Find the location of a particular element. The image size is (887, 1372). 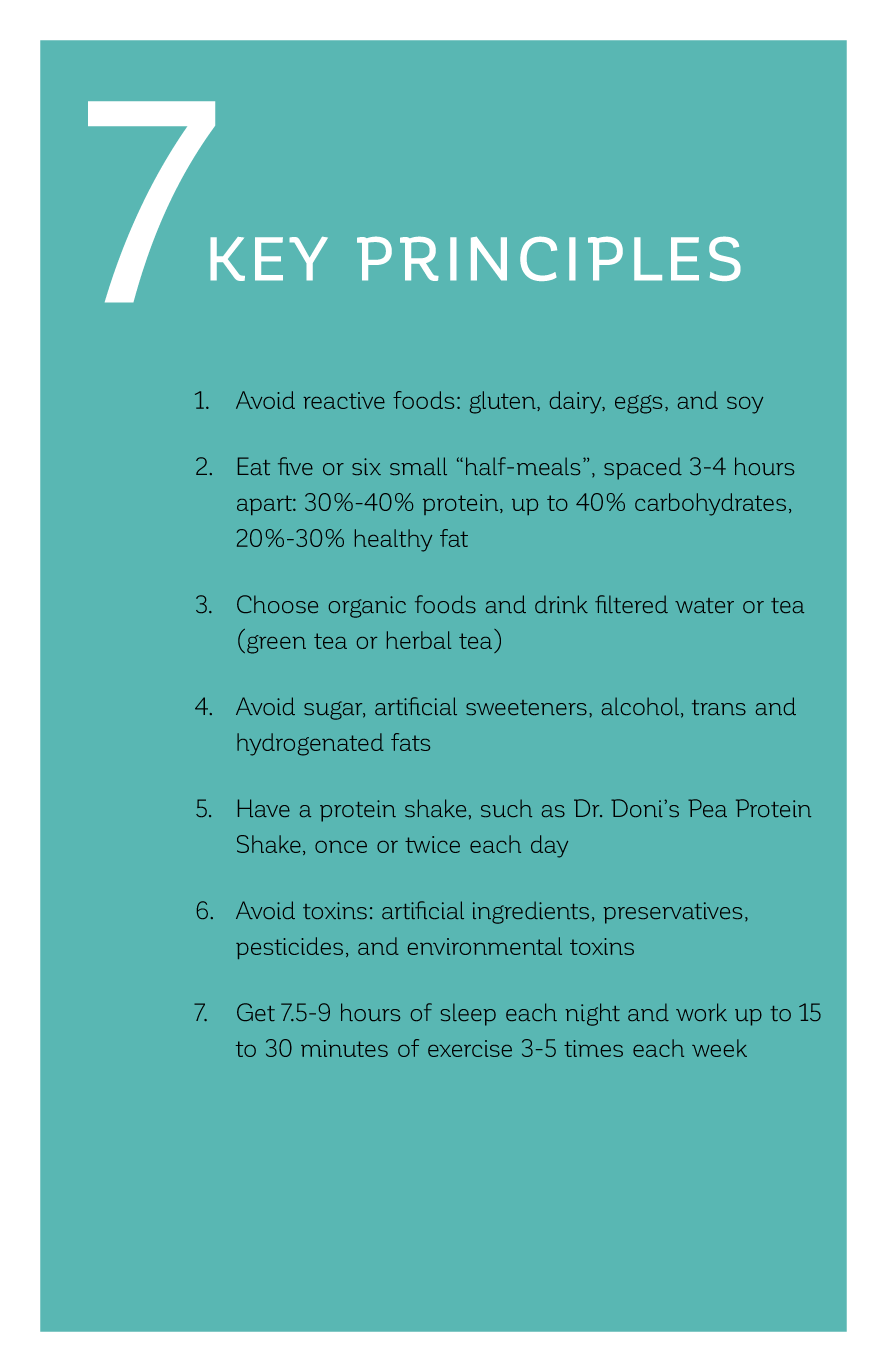

PRINCIPLES is located at coordinates (549, 258).
